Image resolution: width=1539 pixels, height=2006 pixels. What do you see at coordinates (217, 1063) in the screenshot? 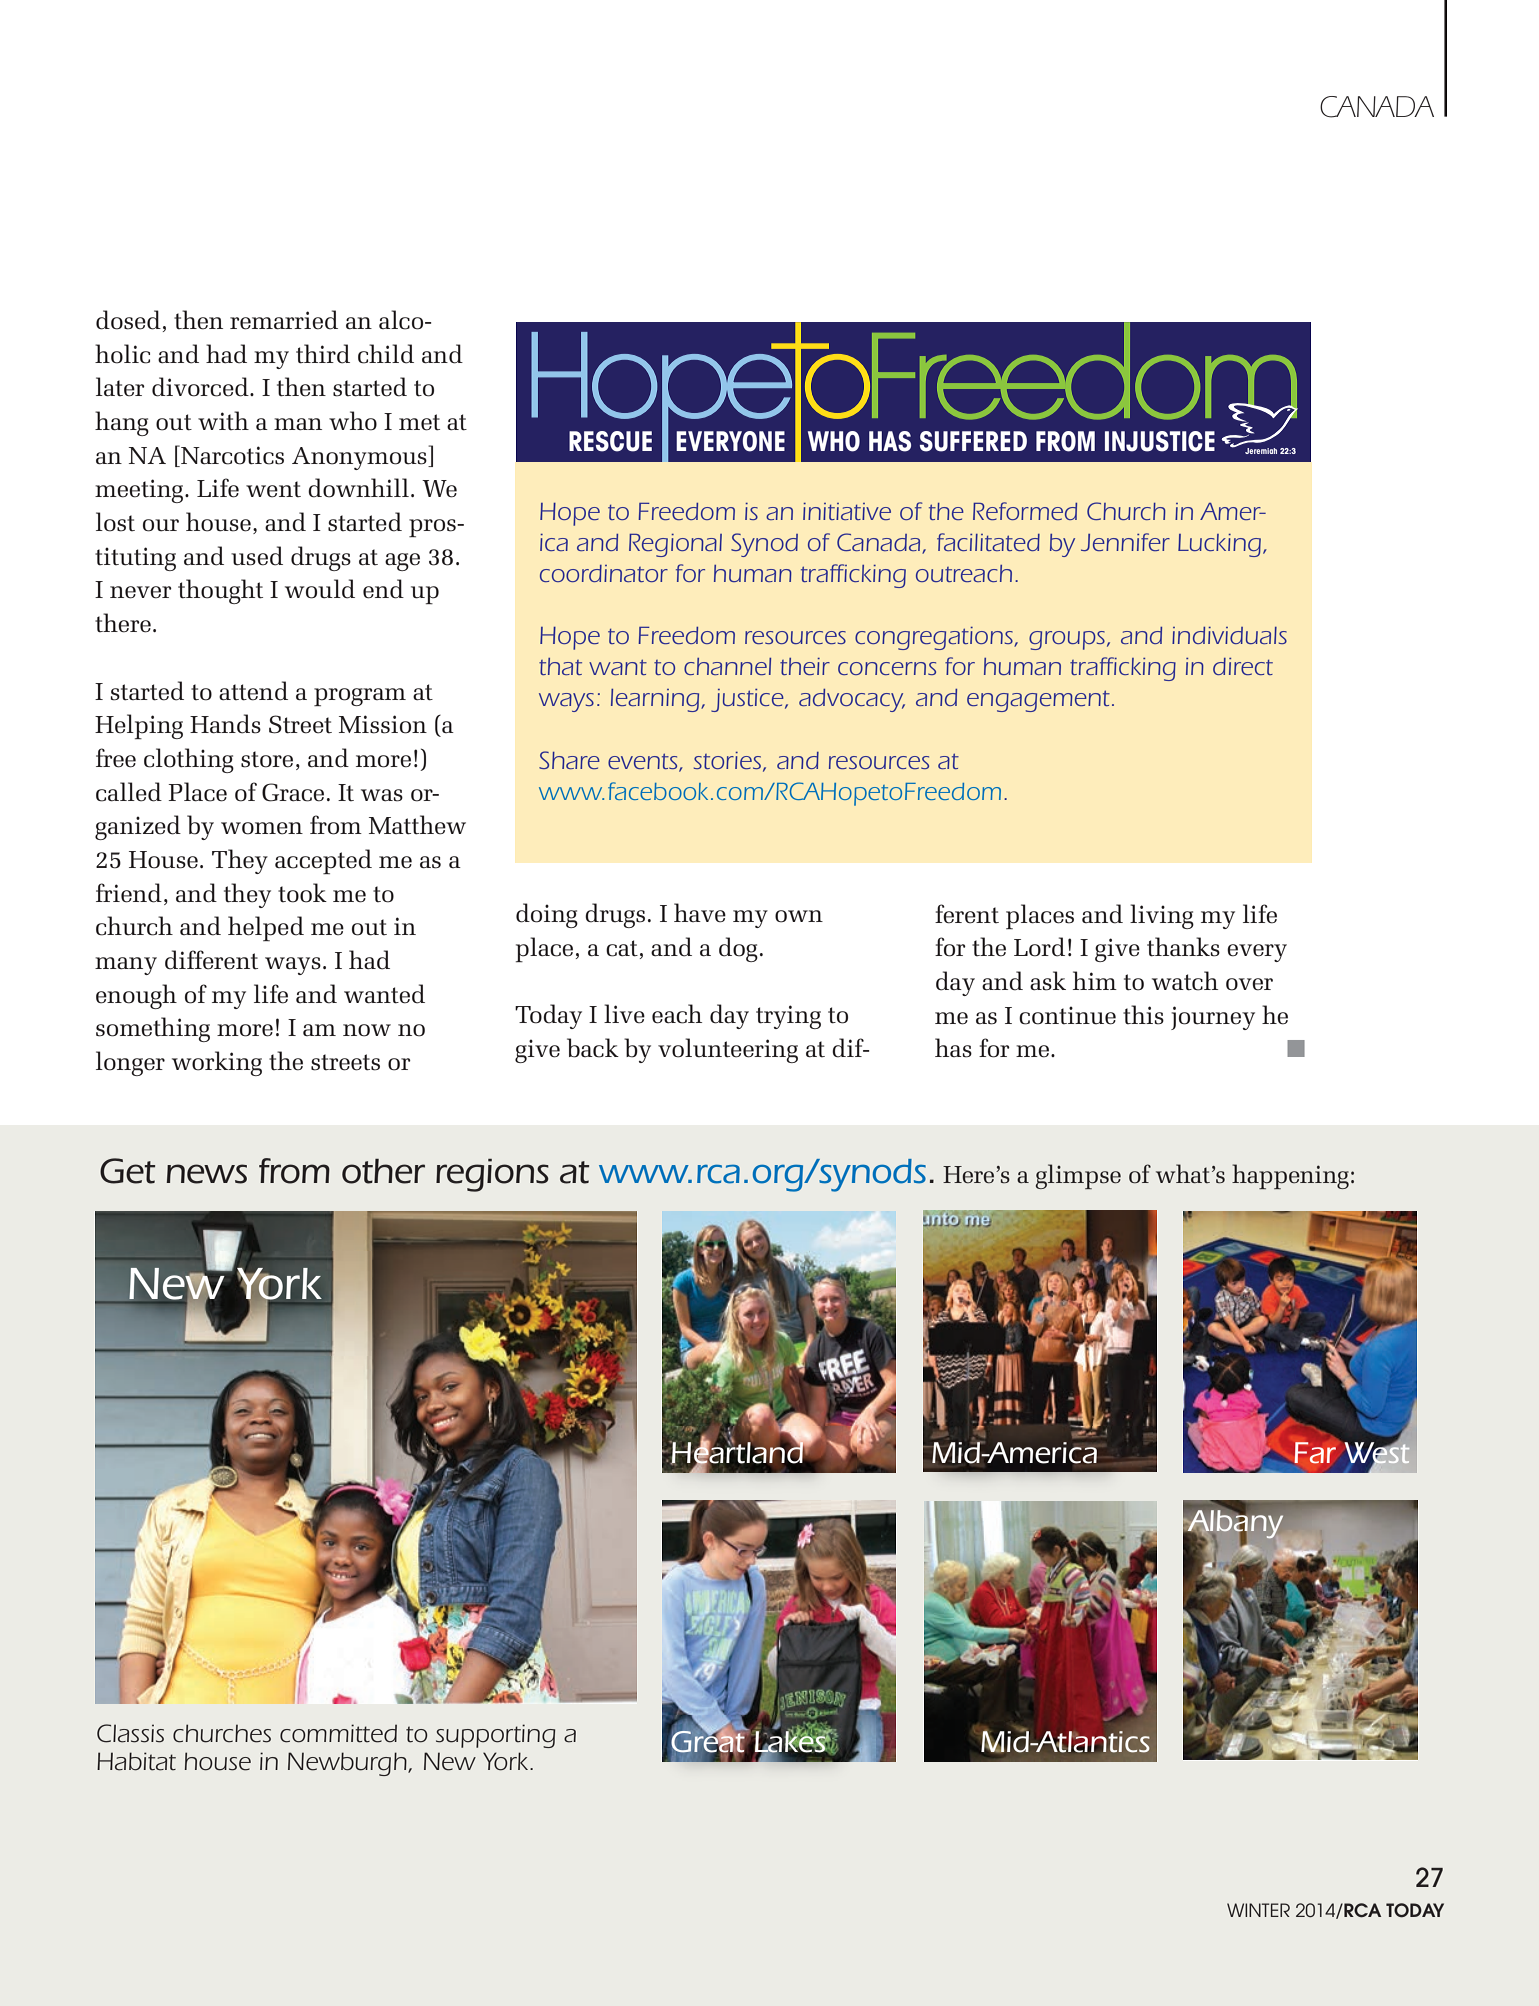
I see `working` at bounding box center [217, 1063].
